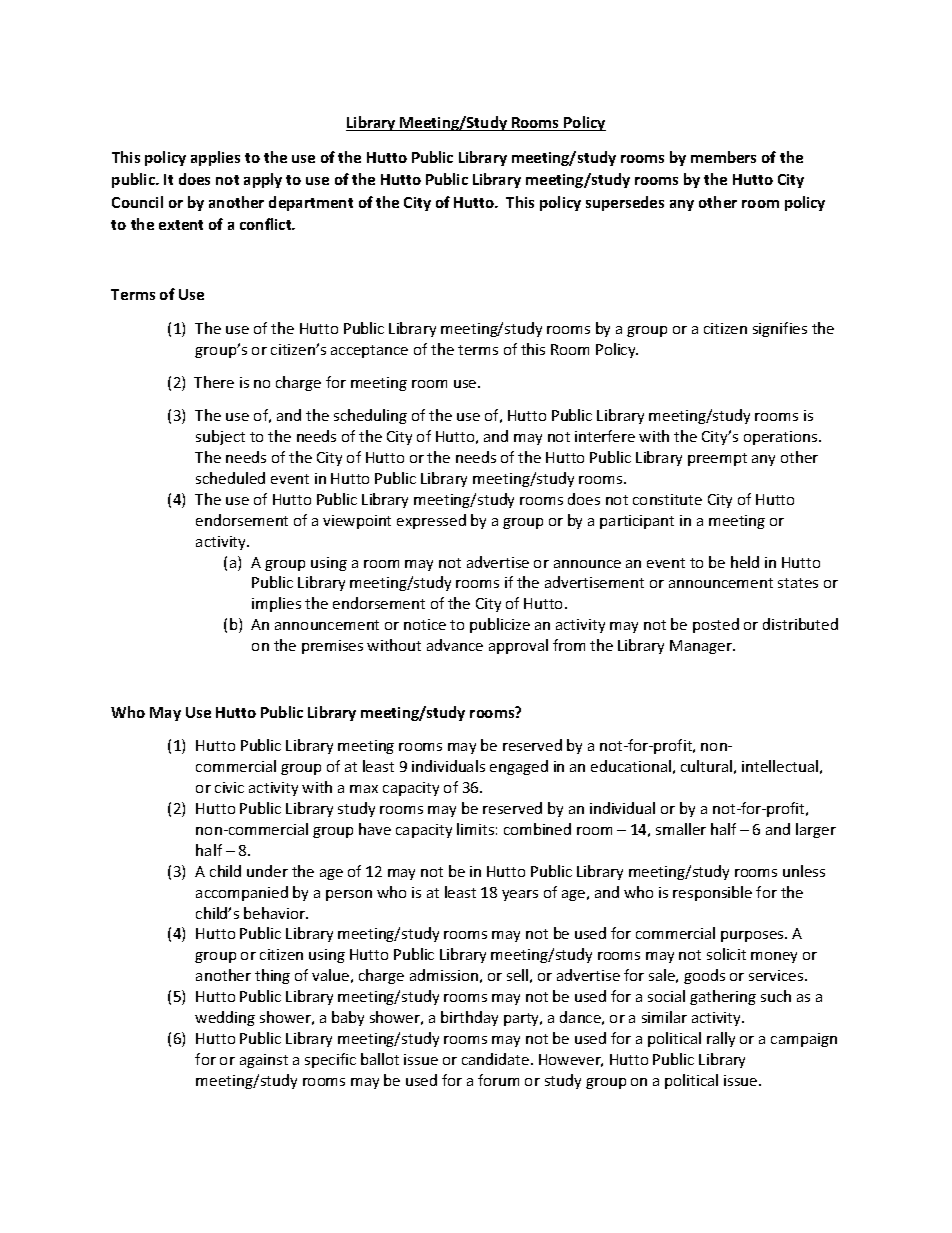  Describe the element at coordinates (215, 158) in the screenshot. I see `applies` at that location.
